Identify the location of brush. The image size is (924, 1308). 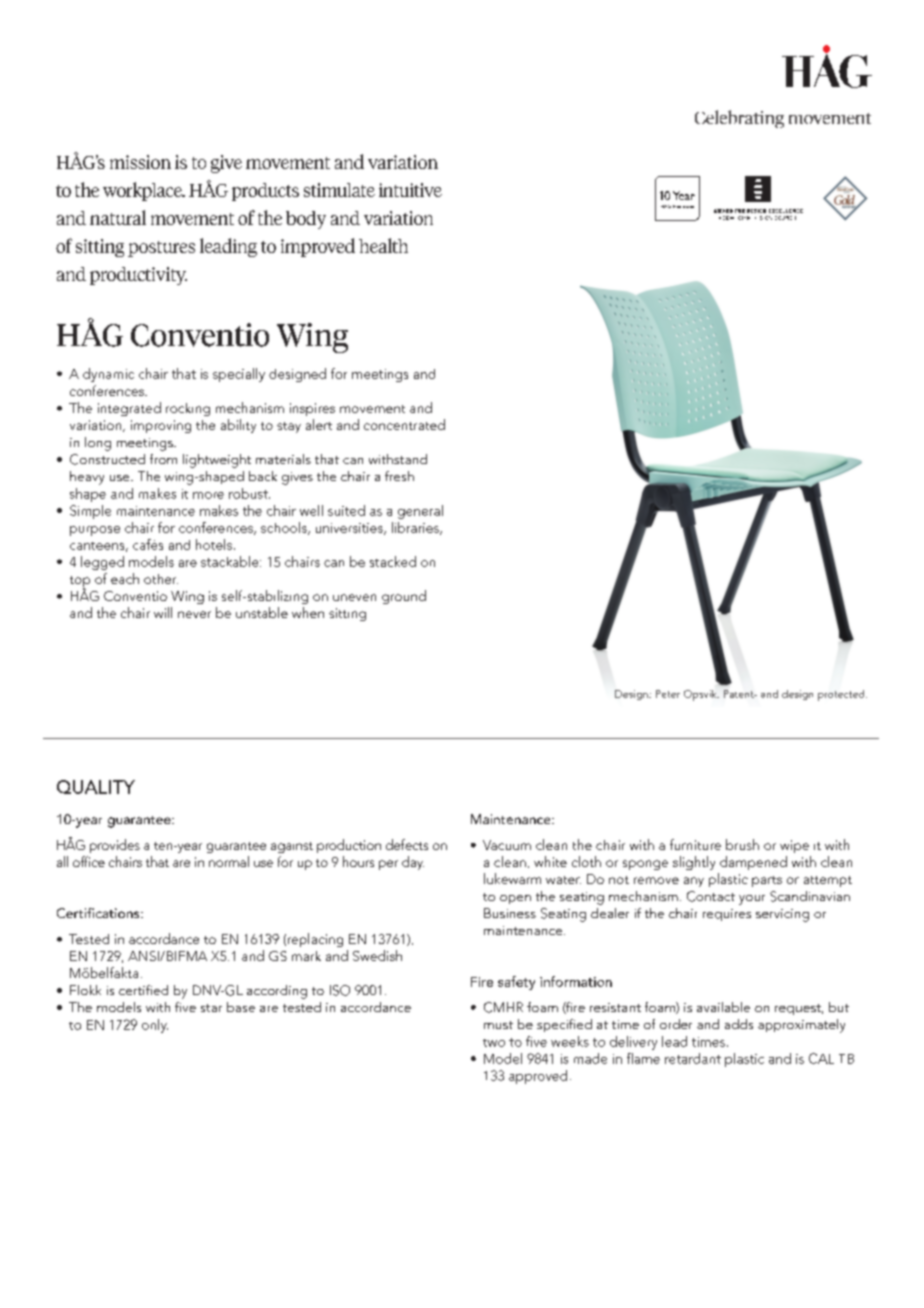
(742, 844).
